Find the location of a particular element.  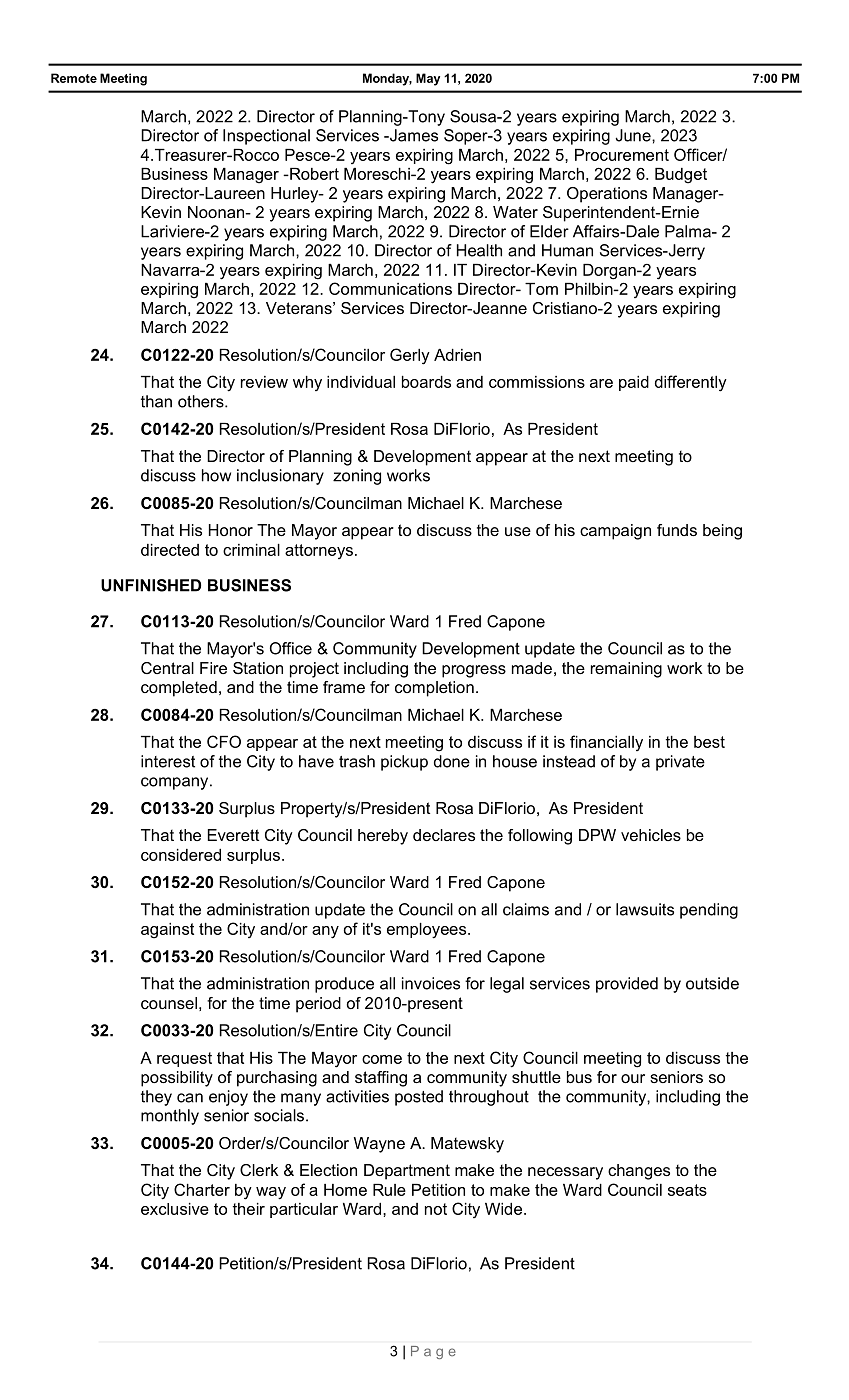

against is located at coordinates (167, 931).
